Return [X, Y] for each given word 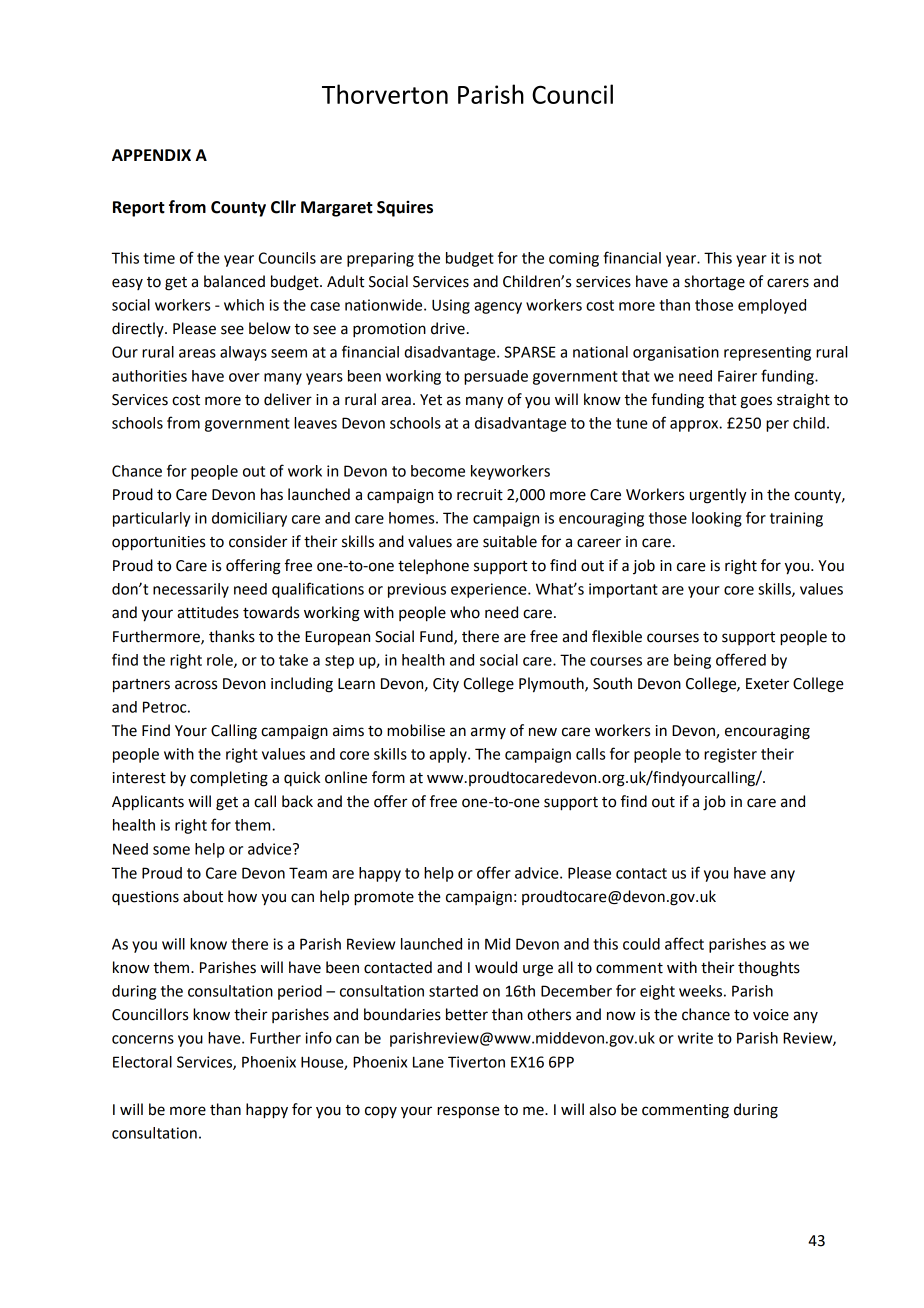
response [468, 1112]
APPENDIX [151, 155]
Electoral [142, 1062]
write [695, 1038]
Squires [405, 209]
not [810, 258]
